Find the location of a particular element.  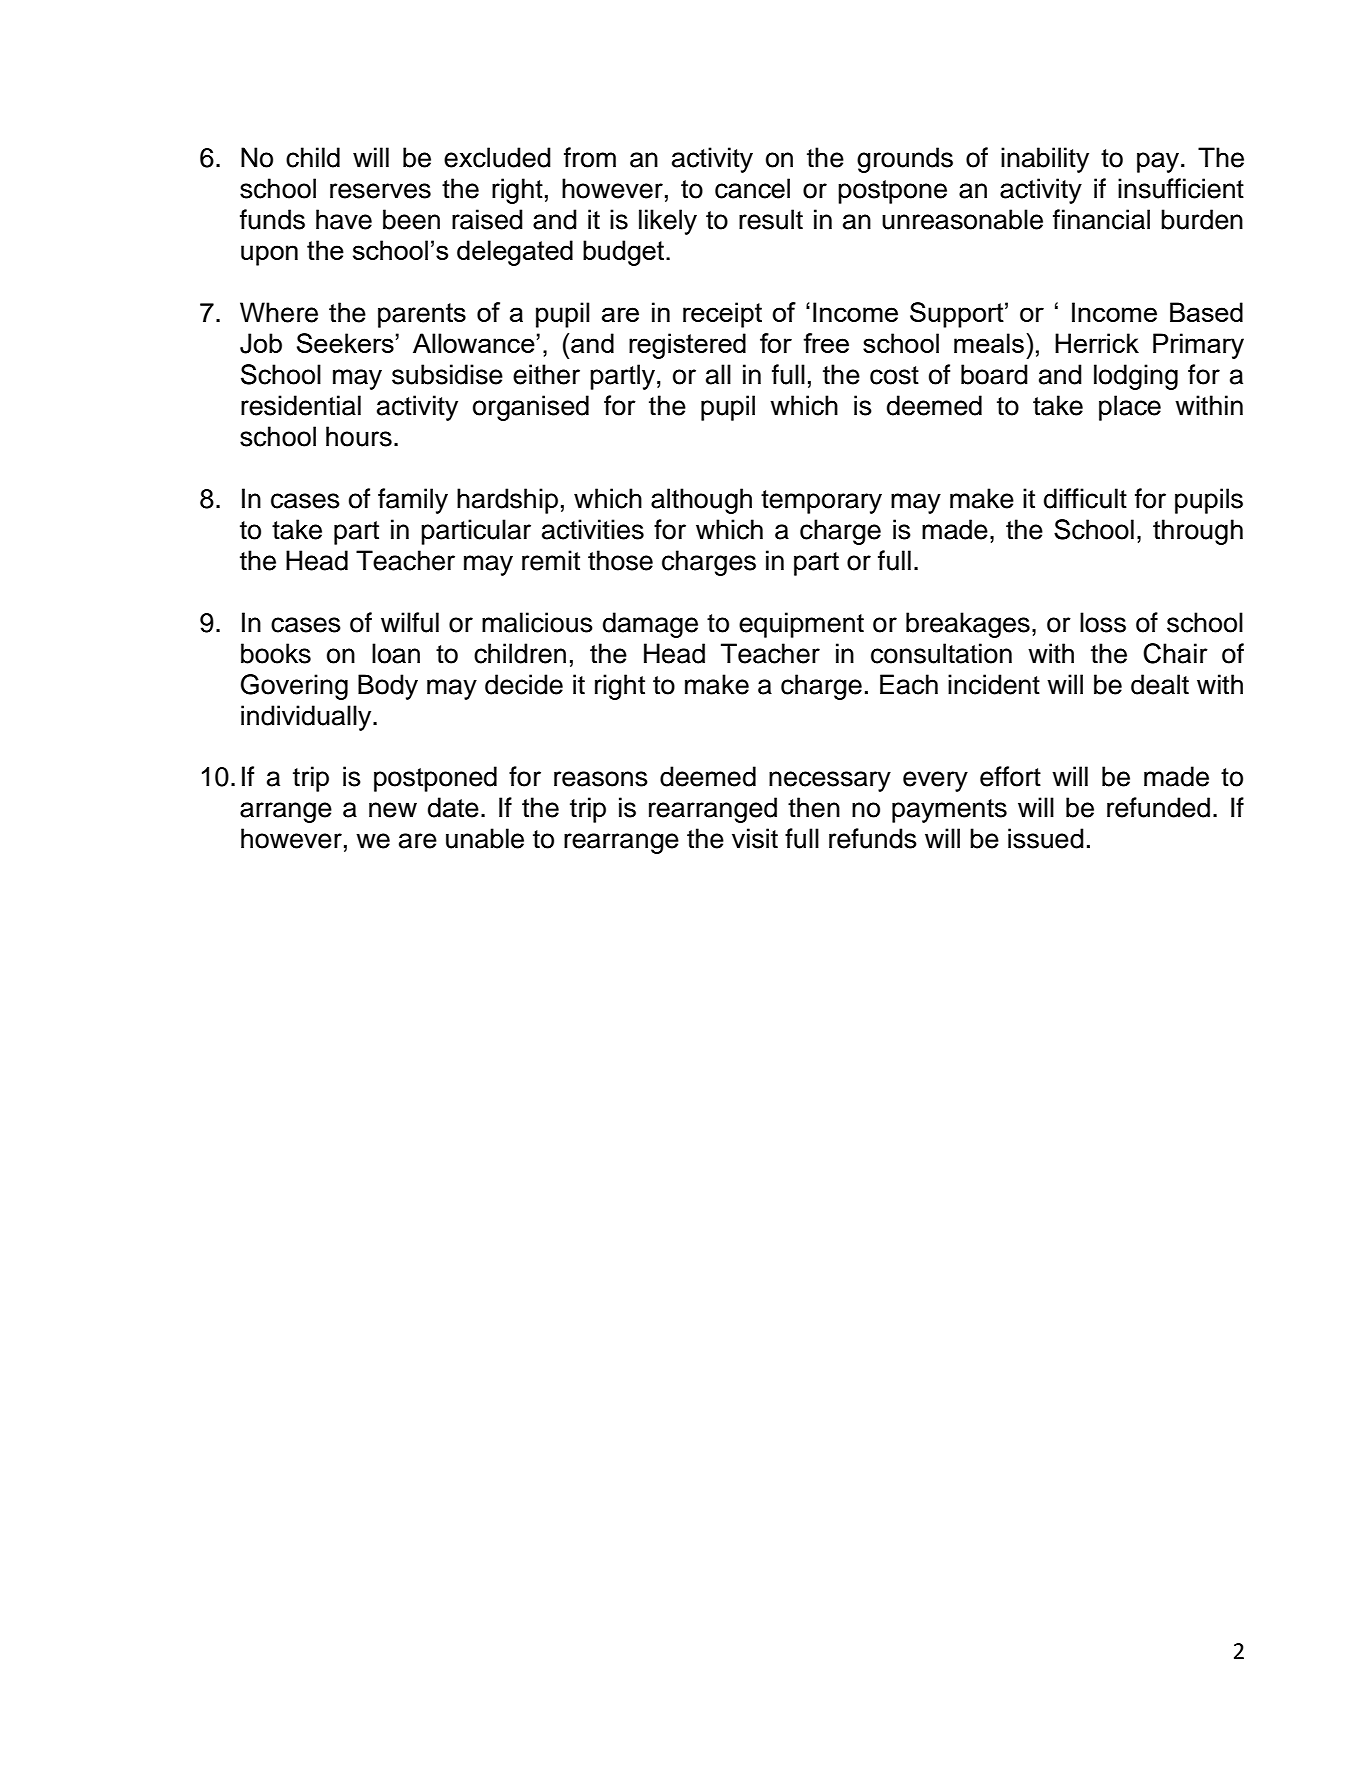

visit is located at coordinates (755, 838).
